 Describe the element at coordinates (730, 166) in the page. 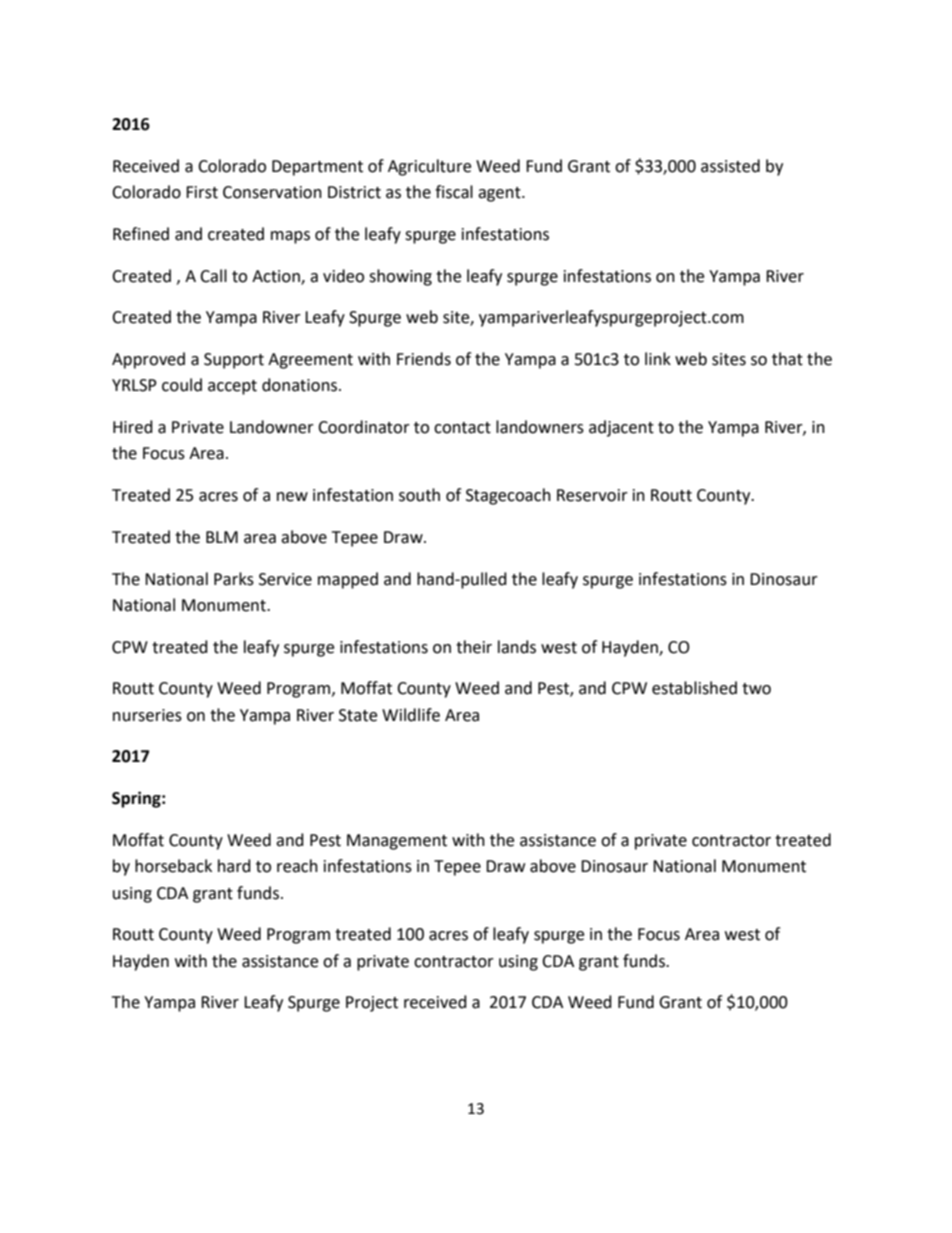

I see `assisted` at that location.
